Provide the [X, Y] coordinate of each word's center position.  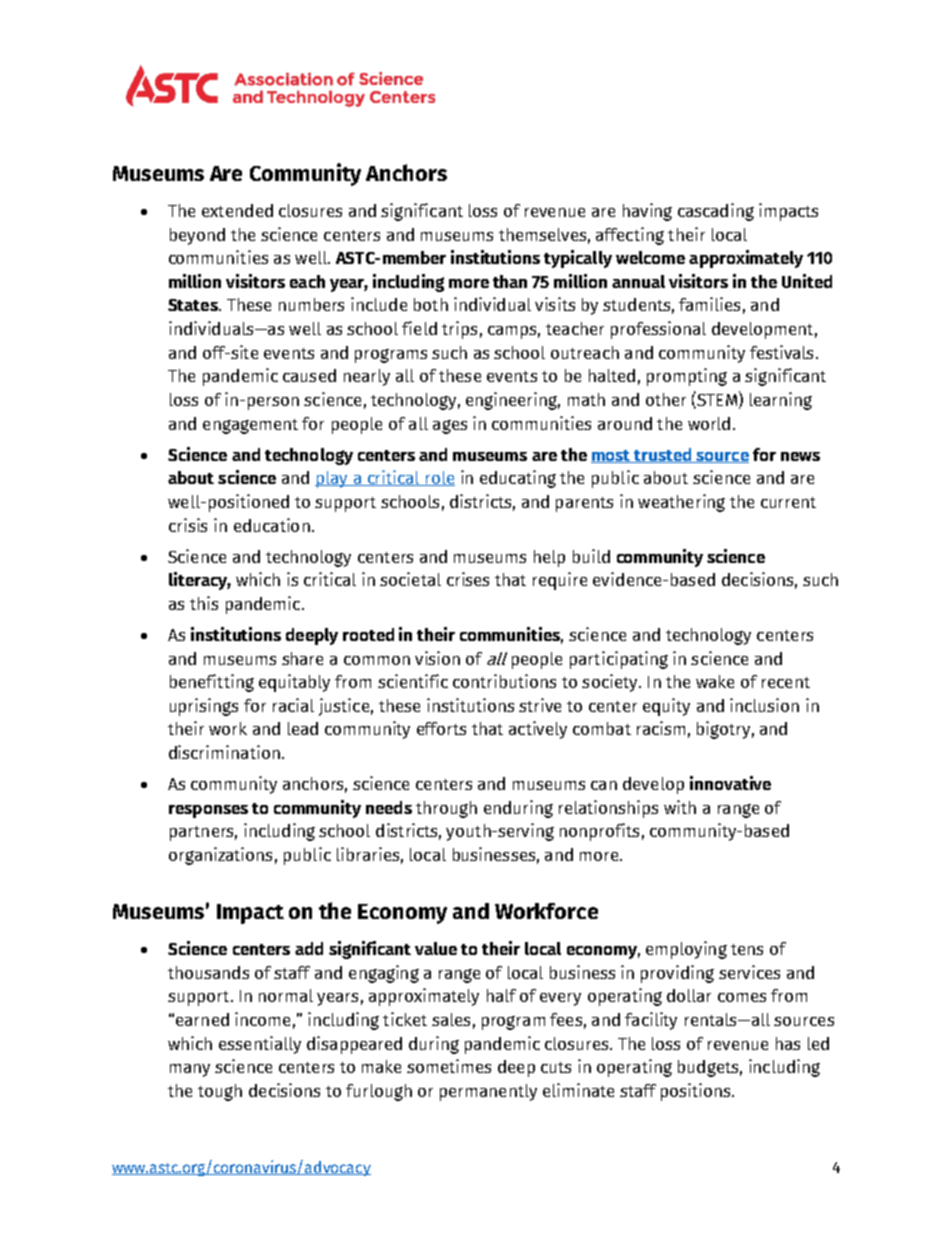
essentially [260, 1045]
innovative [730, 783]
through [446, 809]
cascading [716, 212]
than [510, 281]
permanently [488, 1092]
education [272, 525]
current [788, 502]
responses [208, 811]
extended [237, 210]
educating [518, 479]
